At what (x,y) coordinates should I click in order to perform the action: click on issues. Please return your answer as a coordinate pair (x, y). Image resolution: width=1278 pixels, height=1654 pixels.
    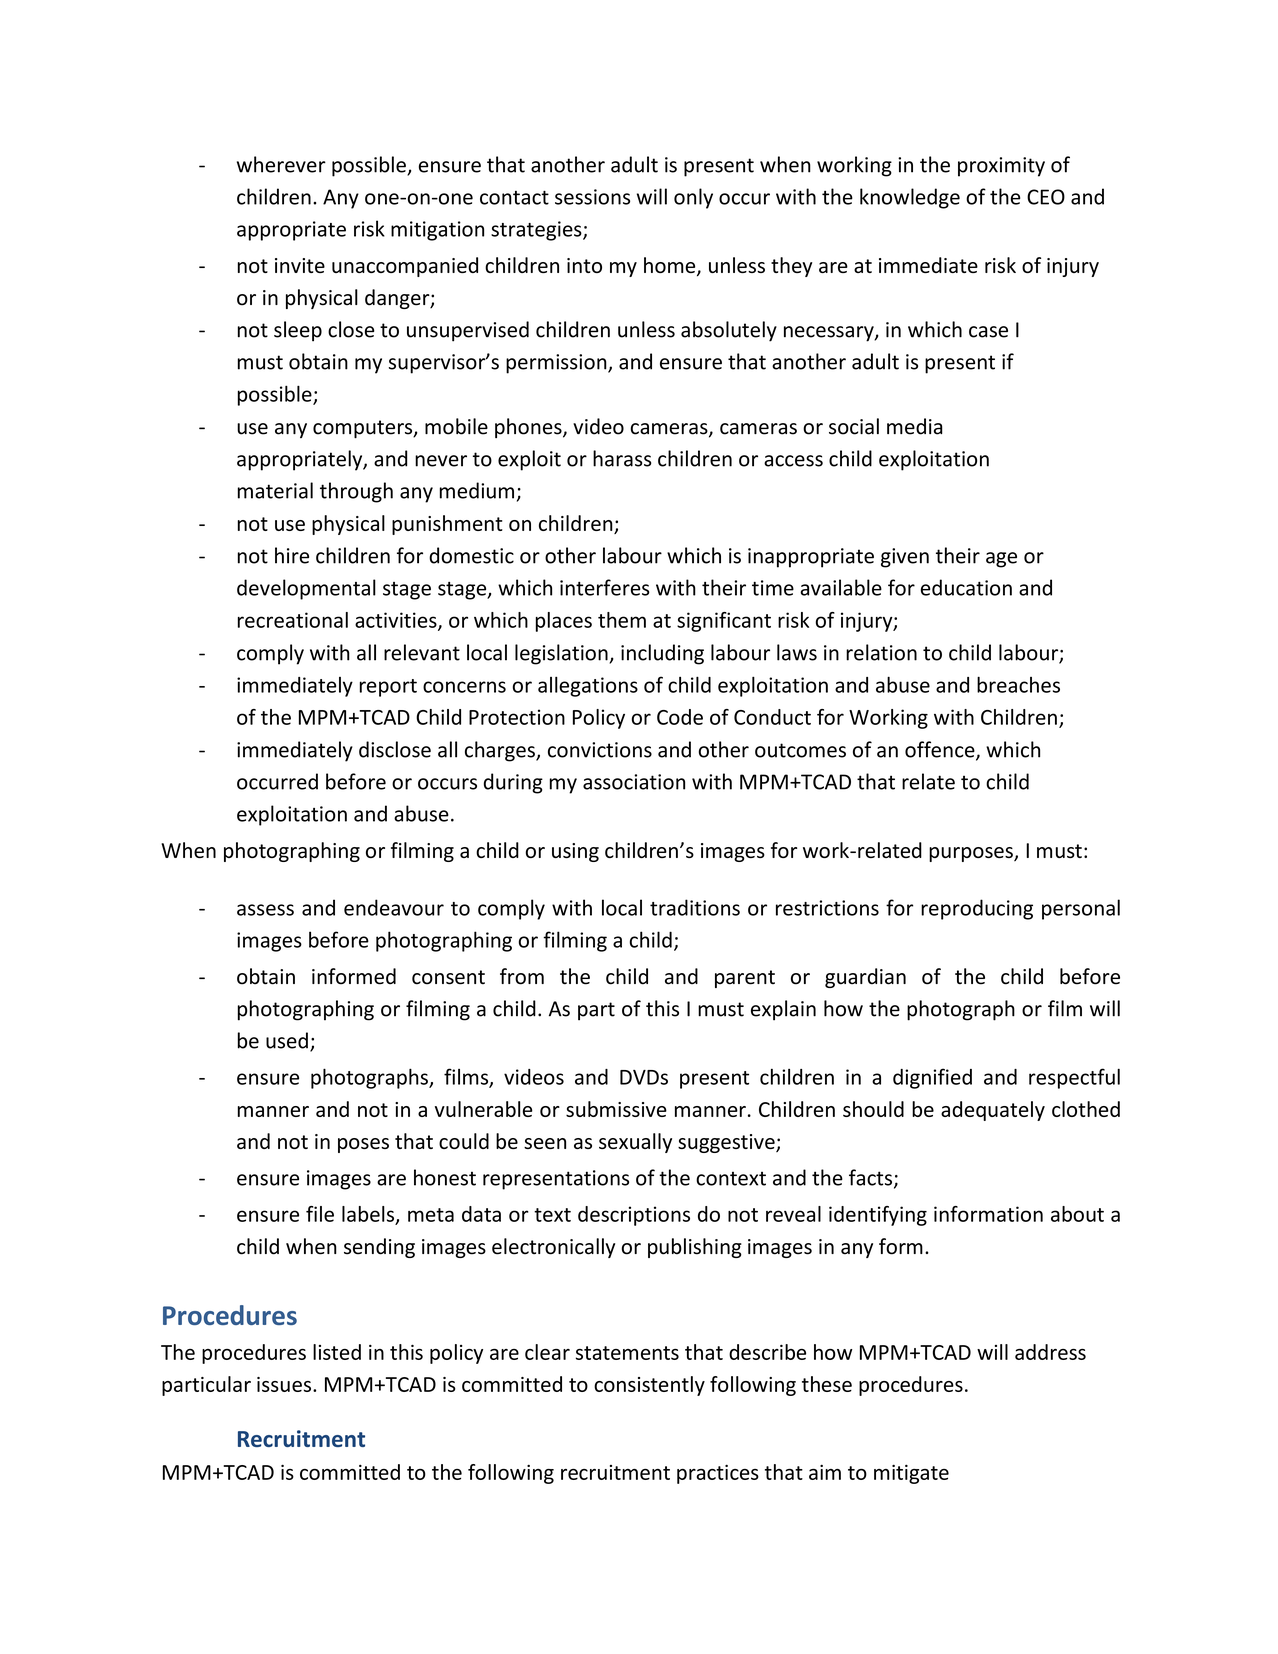
    Looking at the image, I should click on (285, 1384).
